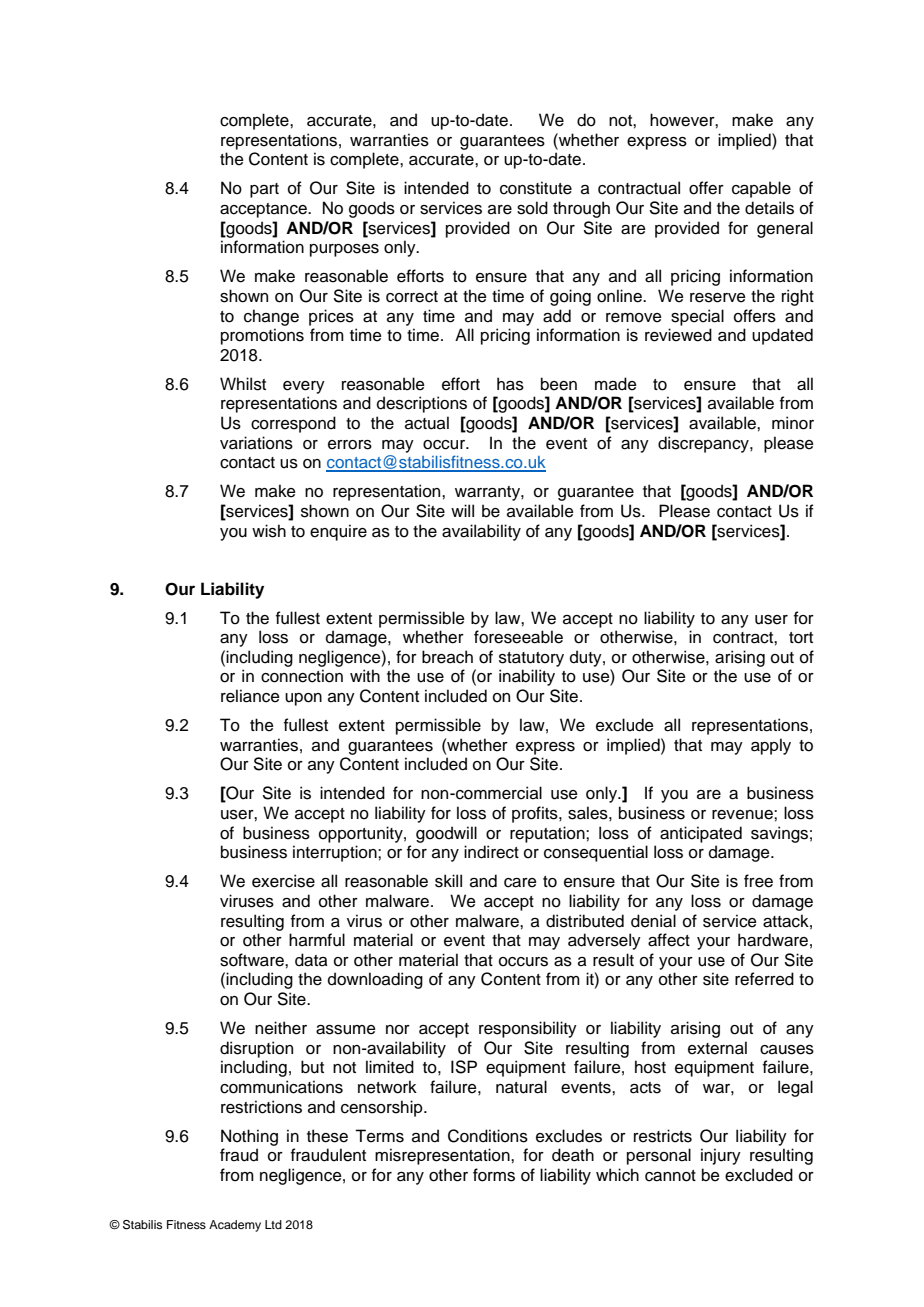 This image has width=924, height=1307. What do you see at coordinates (264, 190) in the image?
I see `part` at bounding box center [264, 190].
